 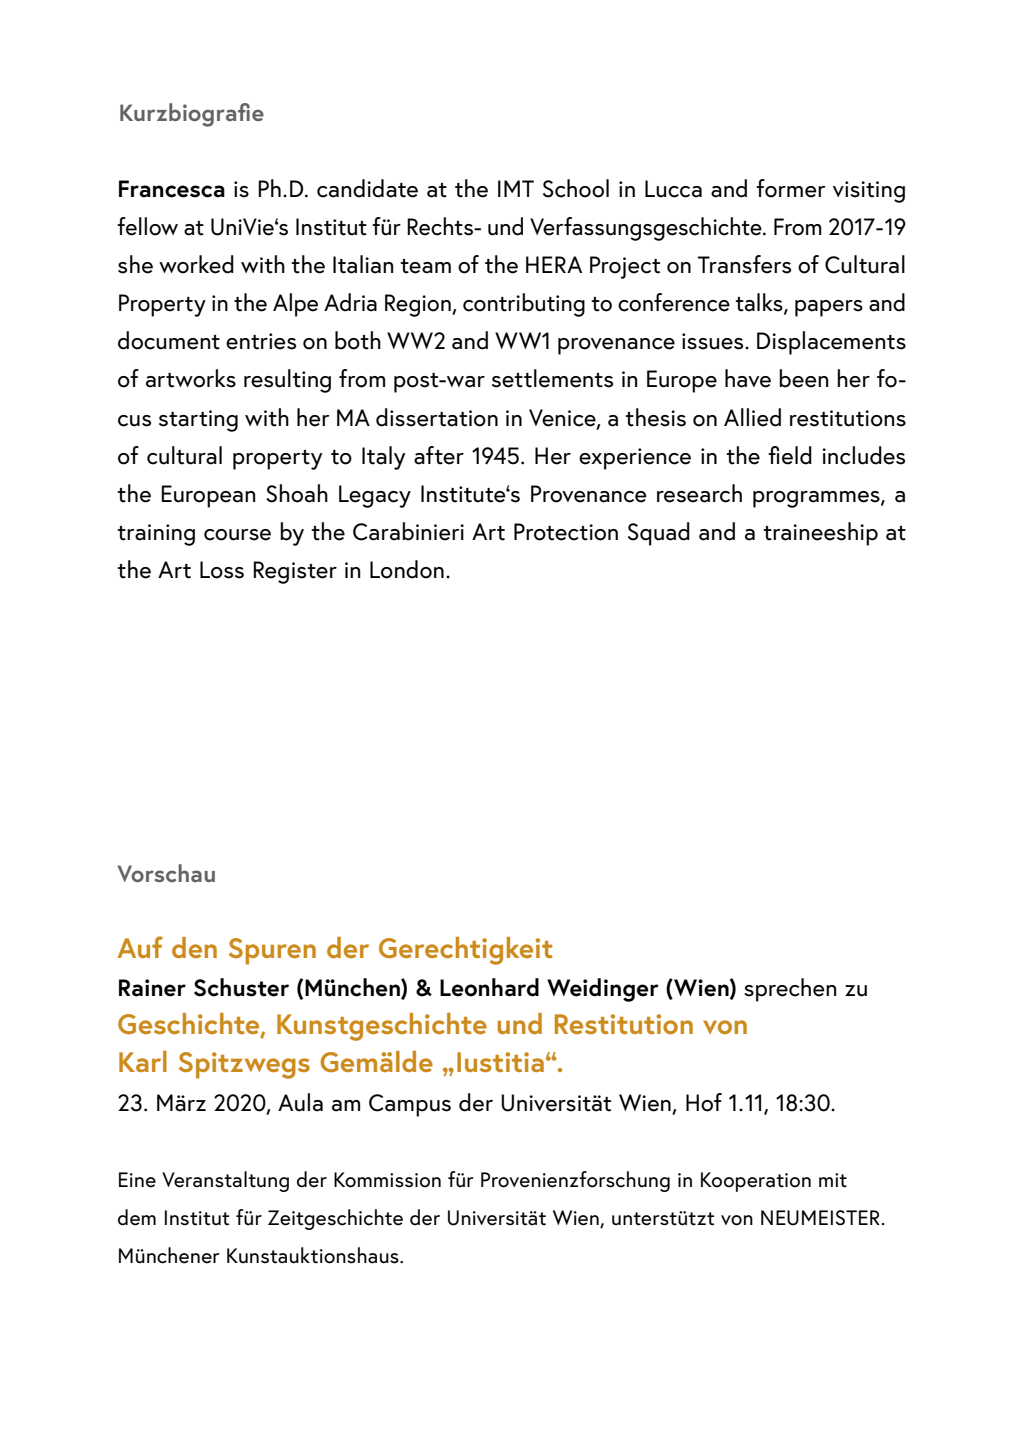 What do you see at coordinates (237, 535) in the page?
I see `course` at bounding box center [237, 535].
